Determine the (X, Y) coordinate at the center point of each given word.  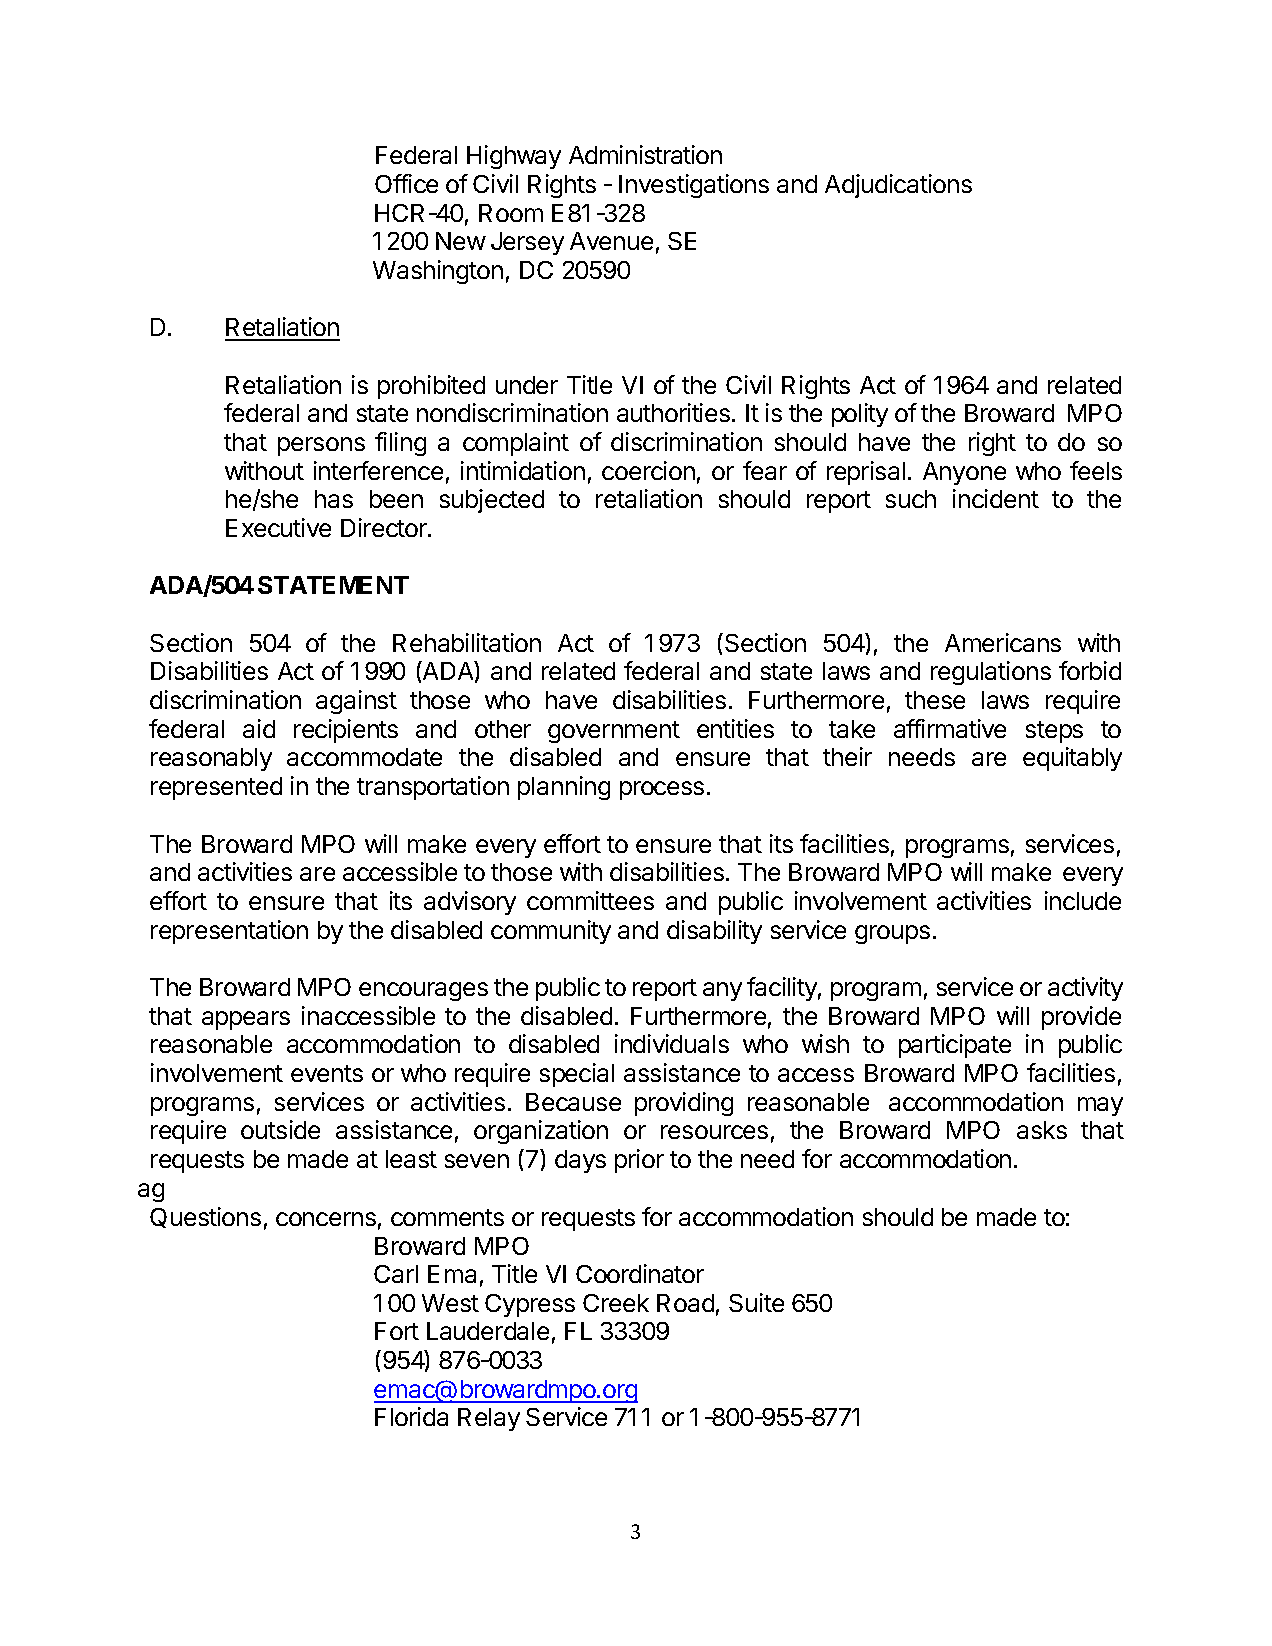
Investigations (694, 186)
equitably (1072, 759)
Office (406, 183)
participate (955, 1046)
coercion (648, 470)
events (327, 1073)
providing (684, 1104)
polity (860, 415)
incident (996, 498)
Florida (411, 1416)
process (662, 790)
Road (685, 1303)
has (334, 499)
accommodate (364, 757)
